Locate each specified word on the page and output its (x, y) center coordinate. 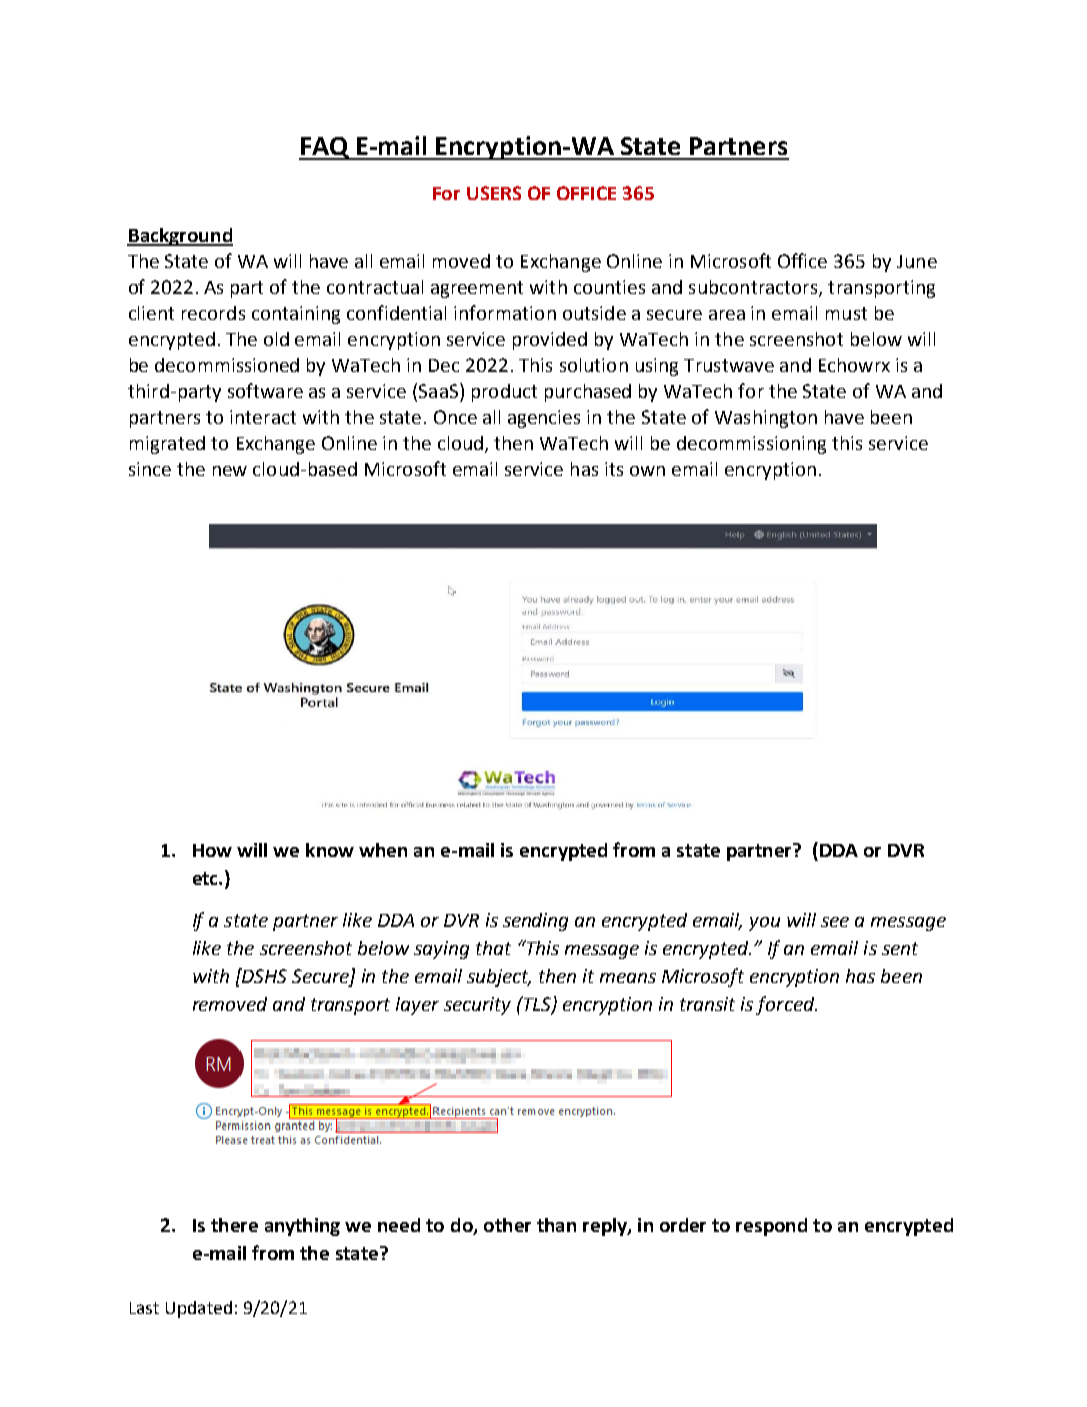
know (330, 850)
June (917, 261)
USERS (494, 193)
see (835, 922)
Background (180, 237)
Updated (199, 1309)
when (383, 850)
